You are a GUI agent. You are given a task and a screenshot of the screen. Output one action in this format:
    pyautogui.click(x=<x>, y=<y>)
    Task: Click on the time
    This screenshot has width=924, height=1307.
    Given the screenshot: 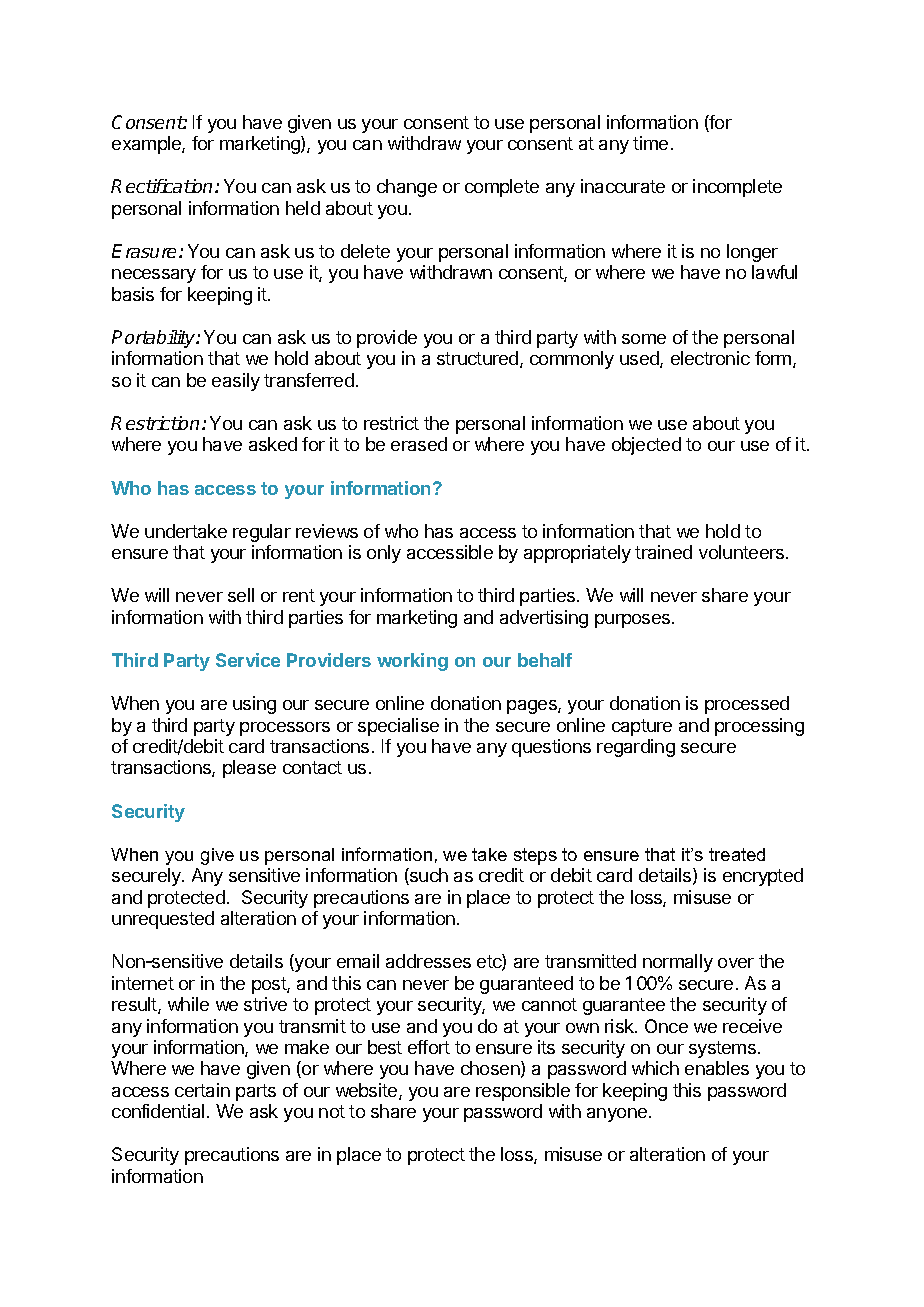 What is the action you would take?
    pyautogui.click(x=650, y=143)
